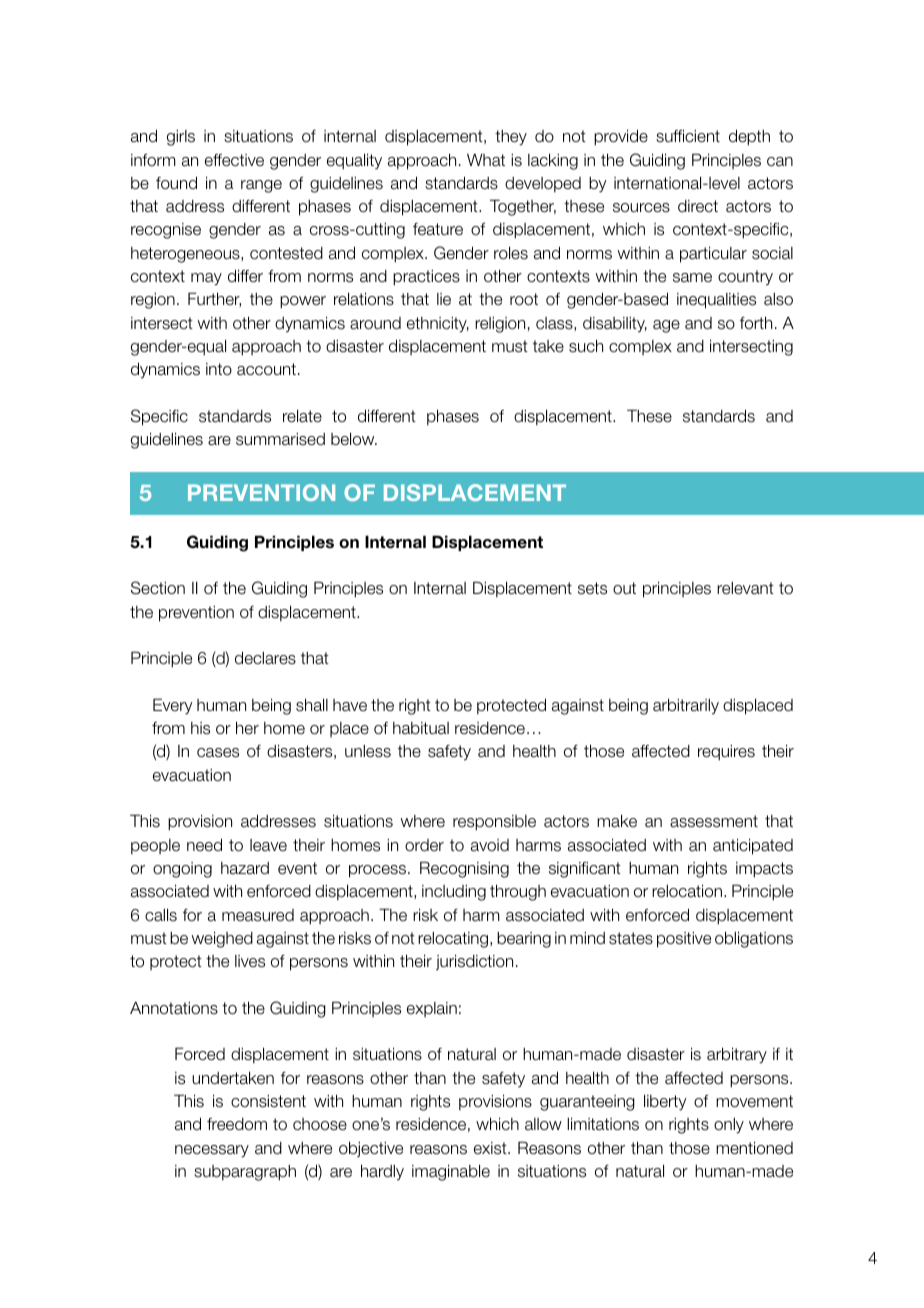 The height and width of the screenshot is (1308, 924). I want to click on sufficient, so click(688, 136).
